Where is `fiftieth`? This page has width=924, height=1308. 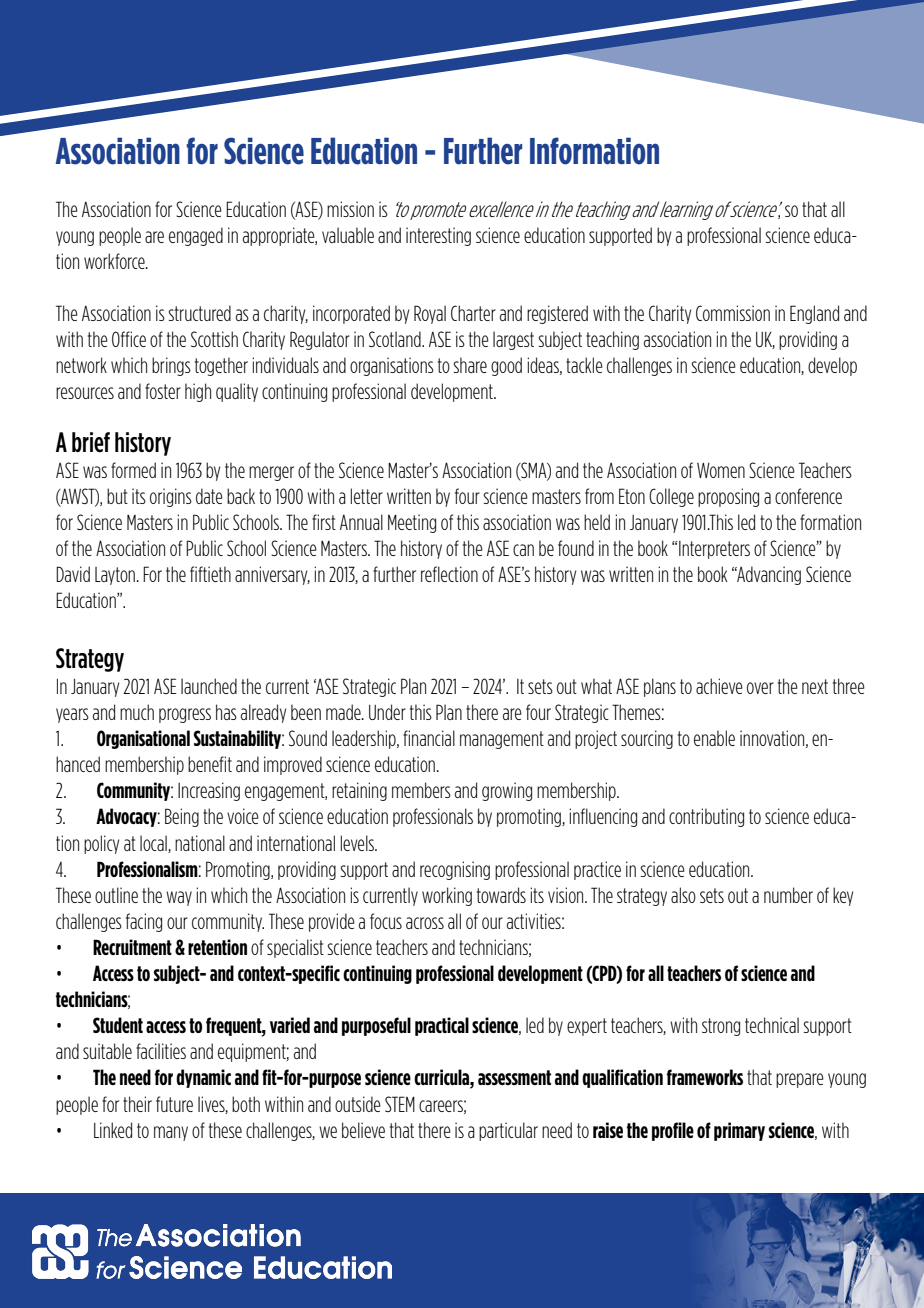 fiftieth is located at coordinates (210, 574).
